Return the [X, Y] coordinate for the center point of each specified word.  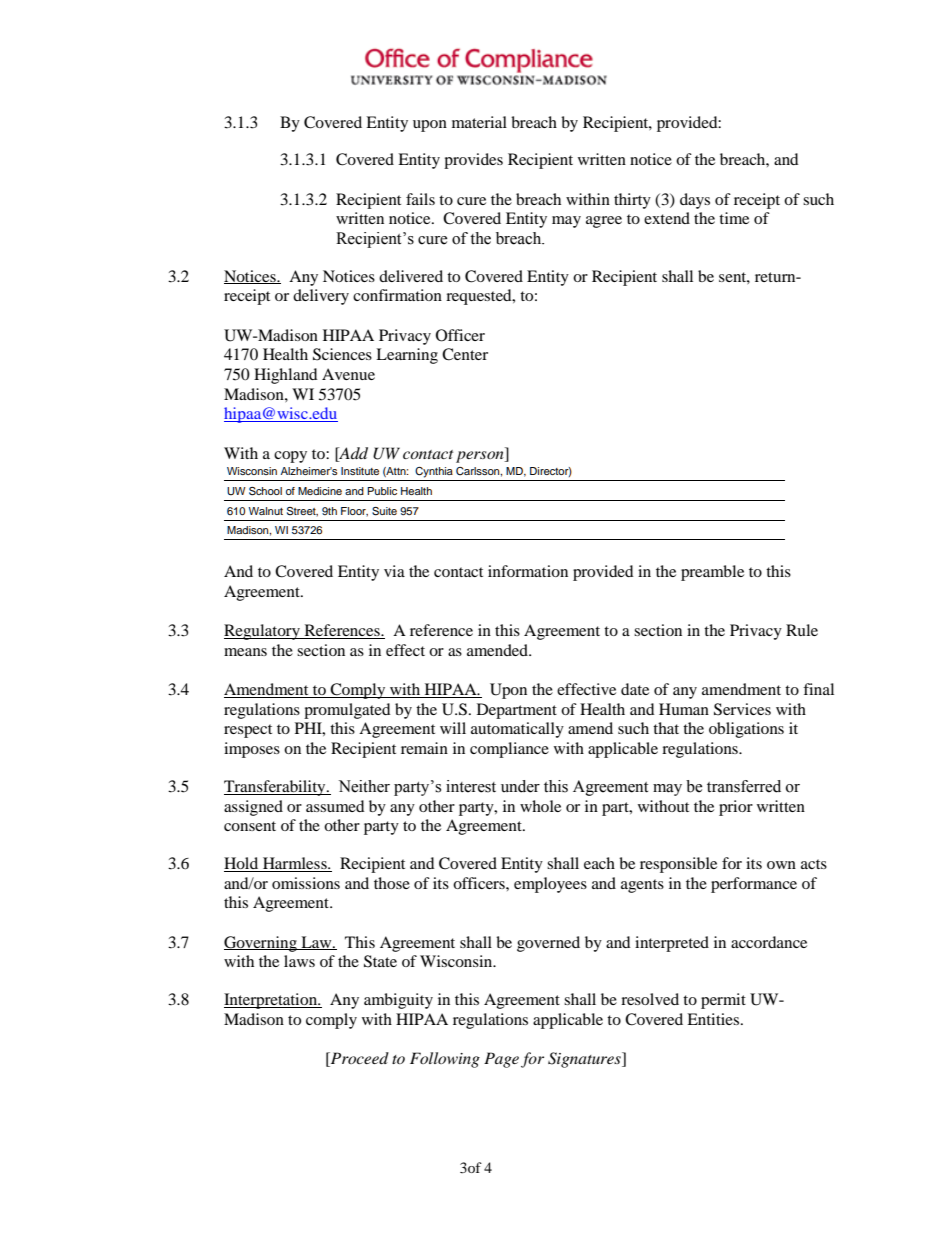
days [695, 201]
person [481, 457]
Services [742, 709]
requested [480, 297]
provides [473, 161]
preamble [712, 573]
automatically [517, 730]
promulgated [347, 711]
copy [290, 457]
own [781, 865]
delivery [321, 297]
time [734, 218]
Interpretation [272, 1001]
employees [550, 885]
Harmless [296, 863]
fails [420, 199]
